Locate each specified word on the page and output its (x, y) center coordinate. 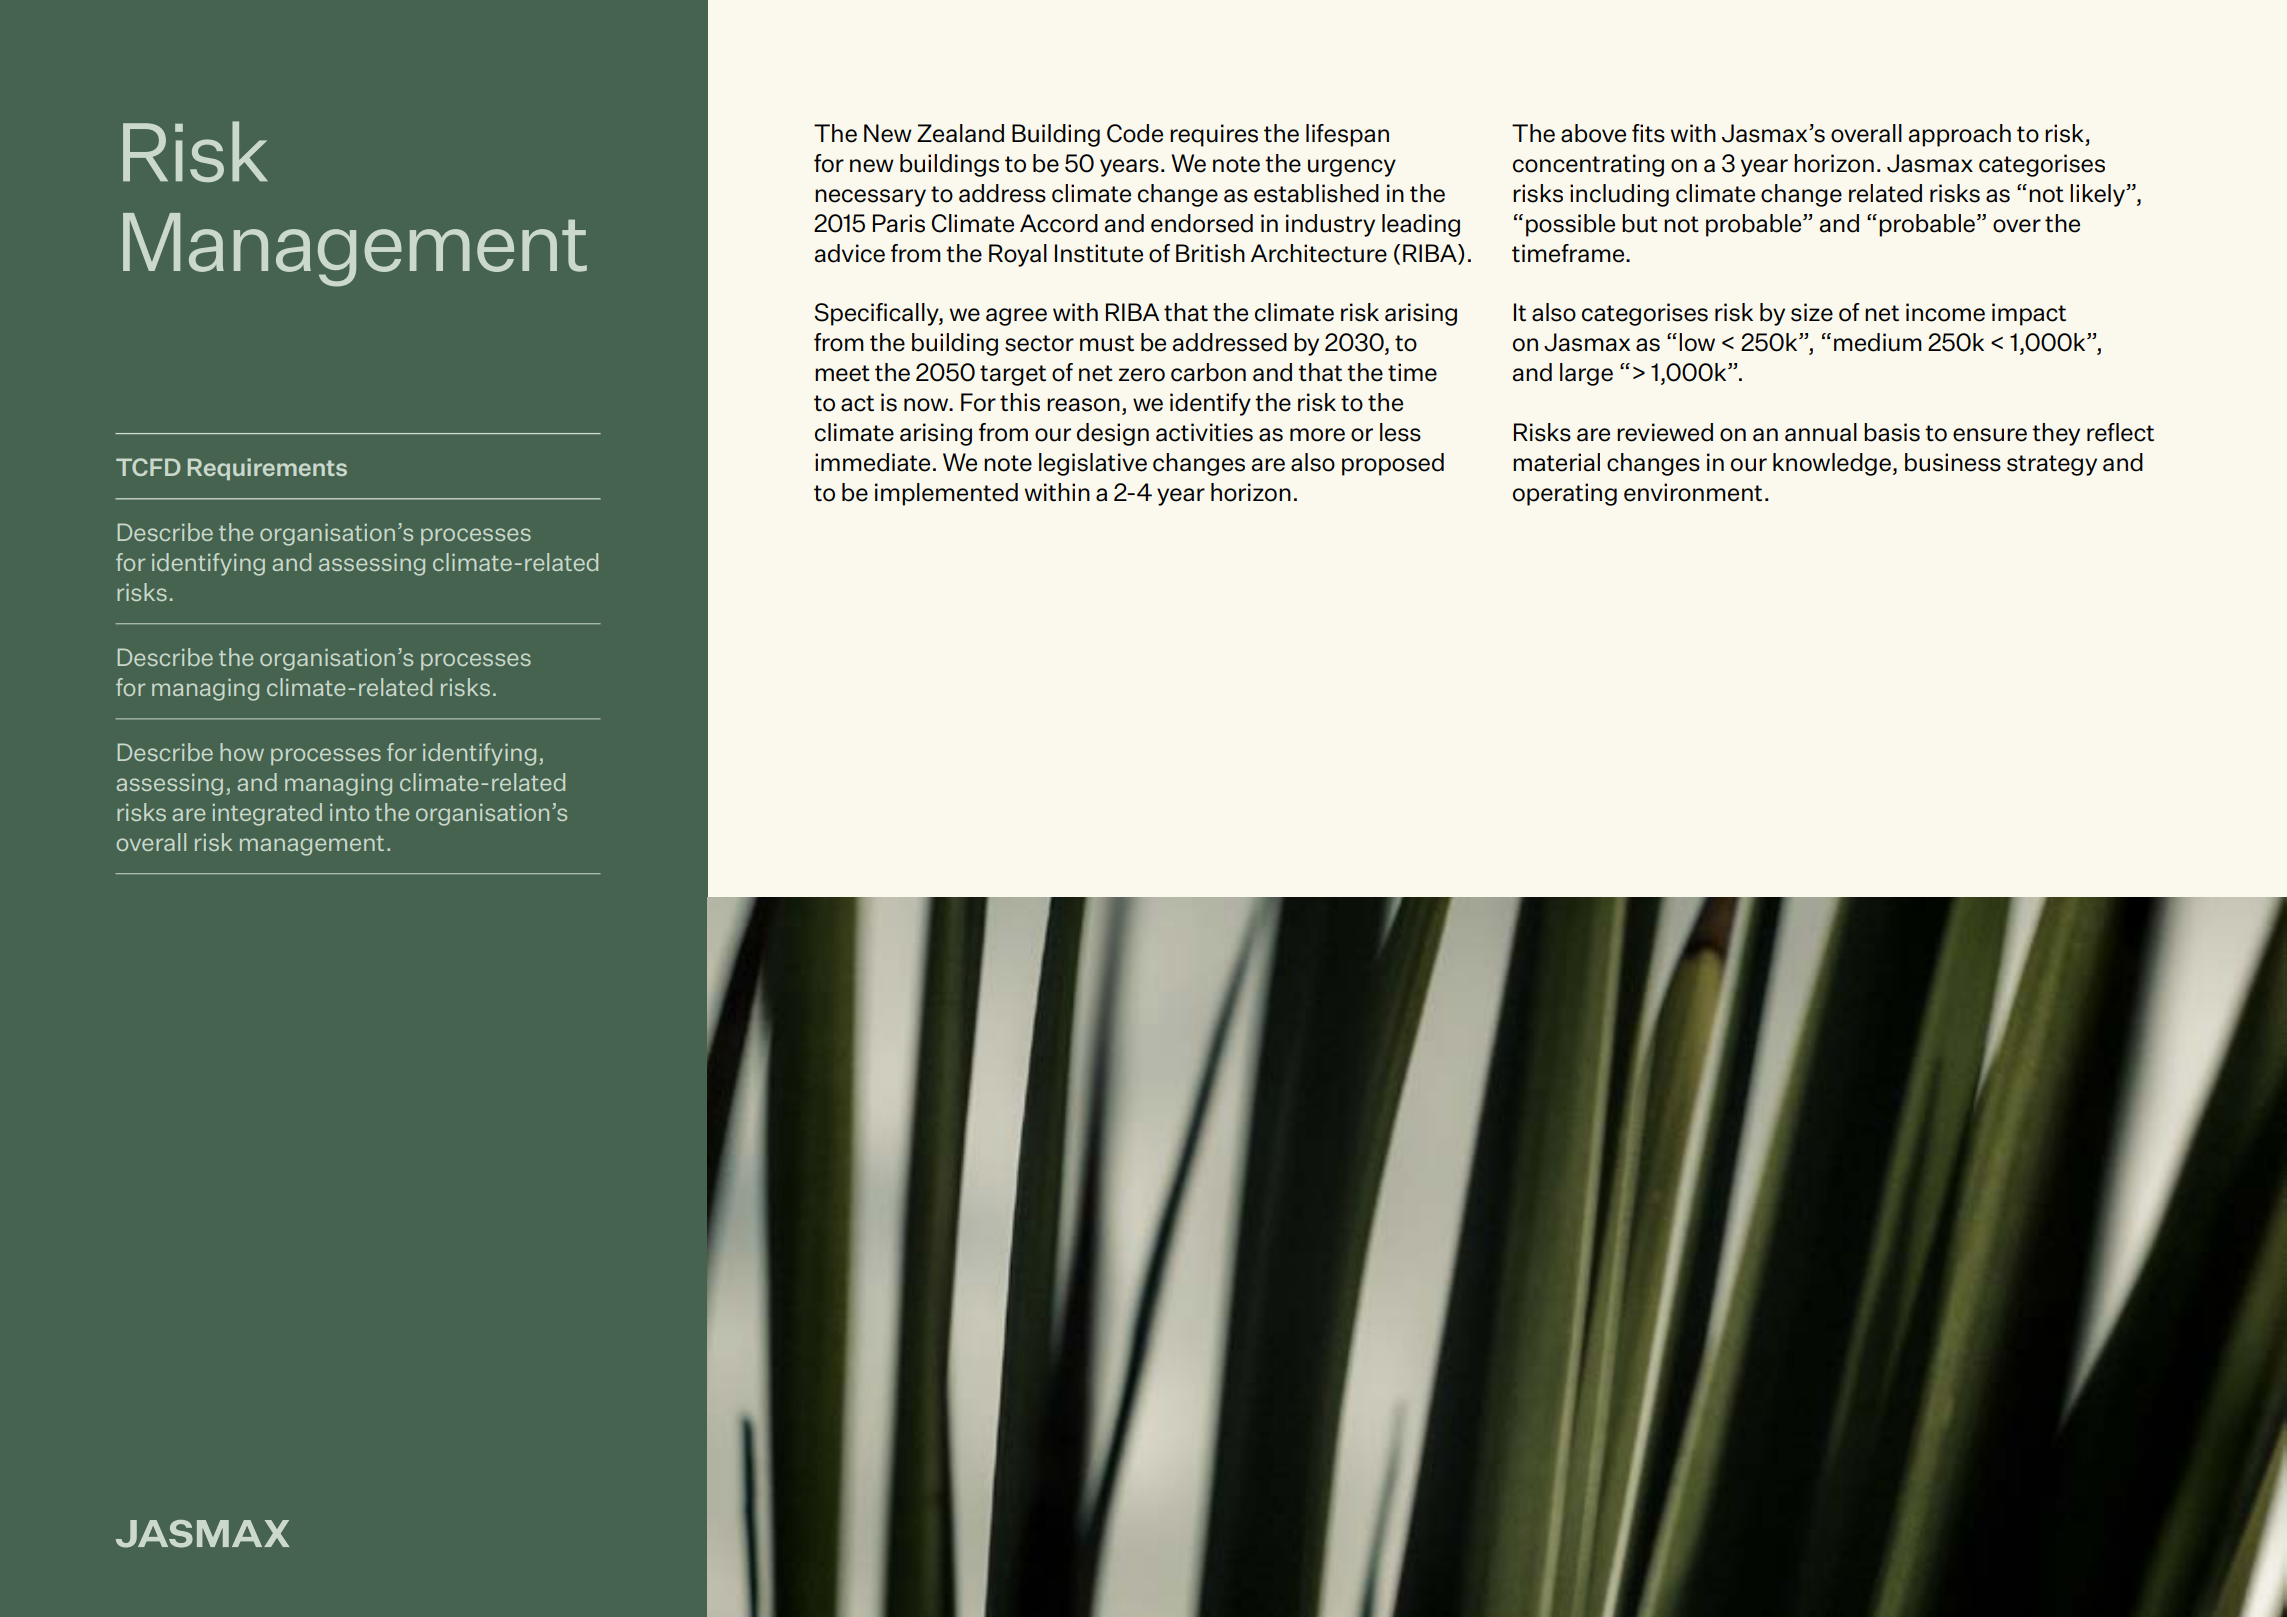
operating (1565, 494)
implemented (946, 494)
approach (1960, 135)
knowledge (1832, 464)
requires (1214, 135)
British (1210, 253)
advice (850, 253)
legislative (1093, 464)
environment (1693, 492)
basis (1892, 432)
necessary (870, 198)
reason (1083, 405)
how (242, 752)
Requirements (267, 469)
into (349, 812)
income (1945, 312)
